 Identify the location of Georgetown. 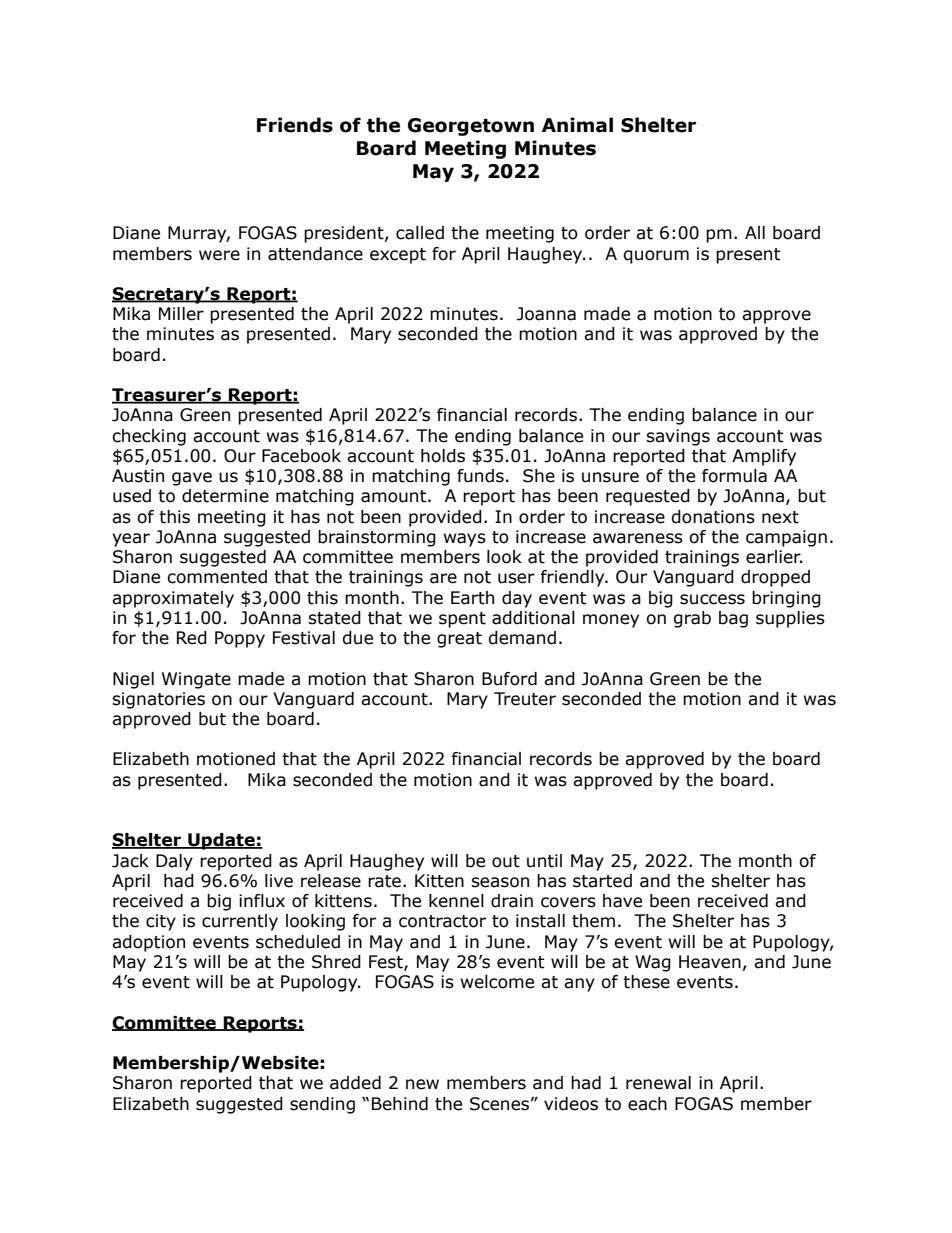
(471, 127).
